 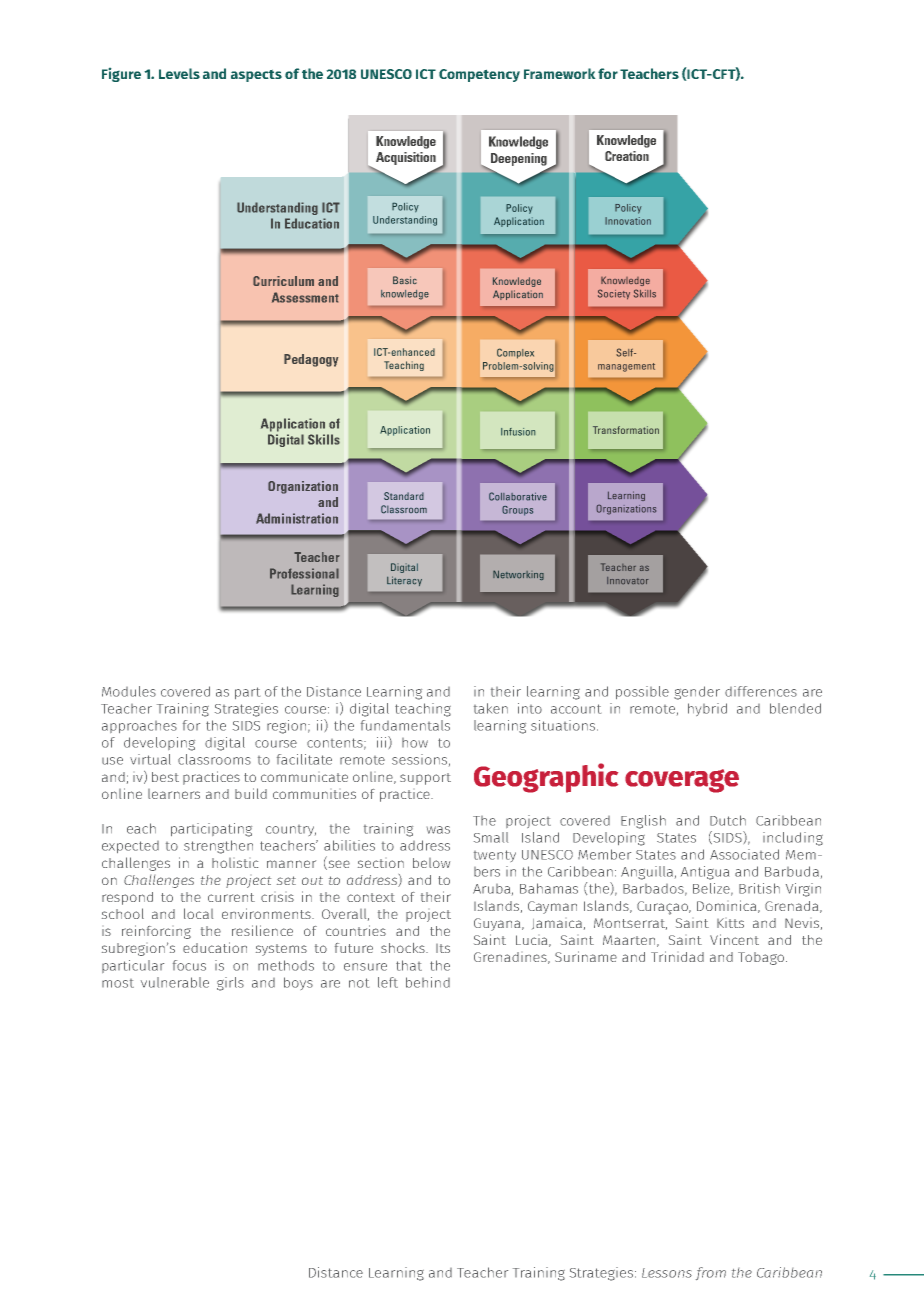 What do you see at coordinates (129, 691) in the page?
I see `Modules` at bounding box center [129, 691].
